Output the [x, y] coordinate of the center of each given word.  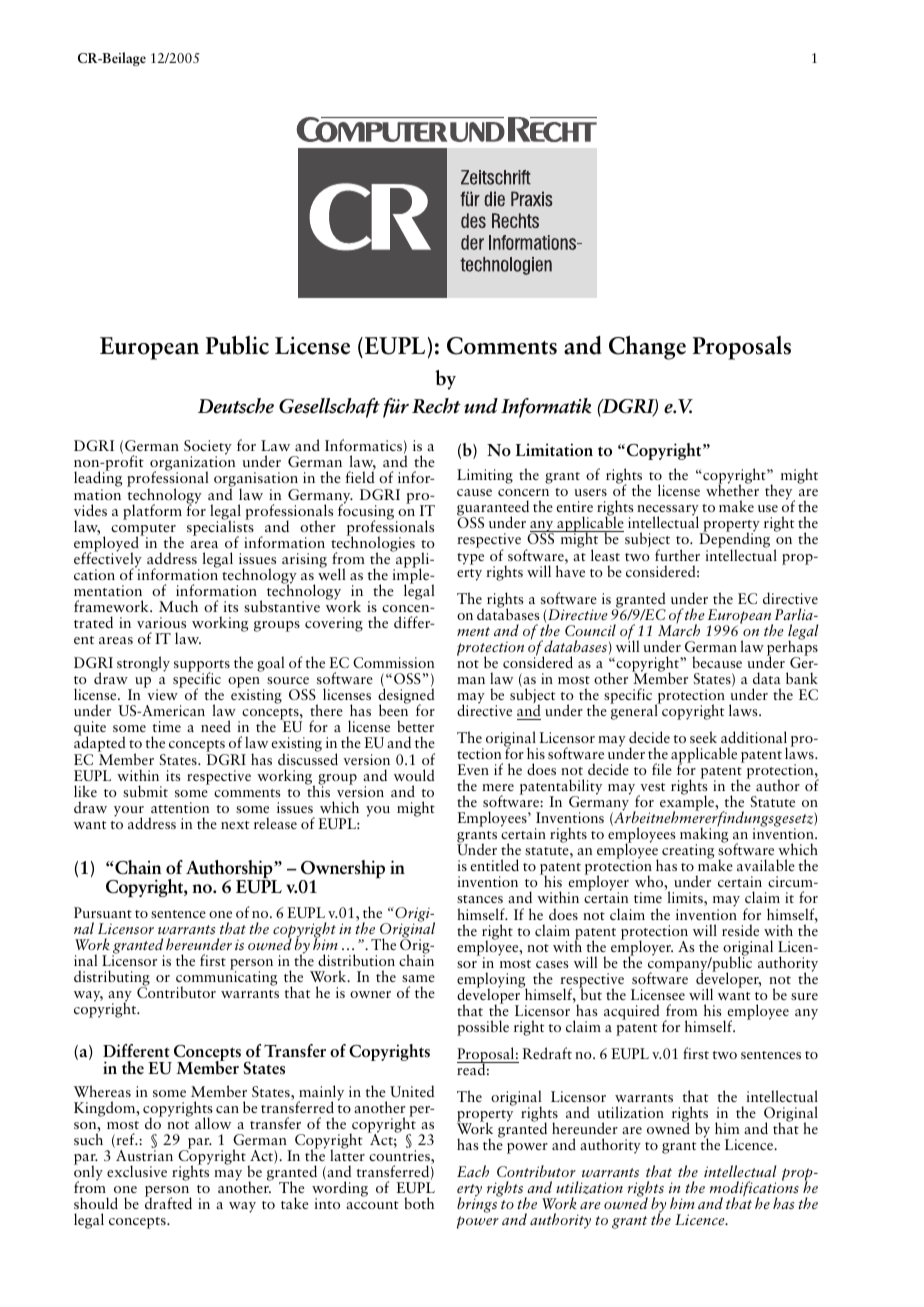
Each [473, 1171]
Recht [436, 406]
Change [647, 348]
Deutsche [236, 406]
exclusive [137, 1171]
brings [478, 1204]
